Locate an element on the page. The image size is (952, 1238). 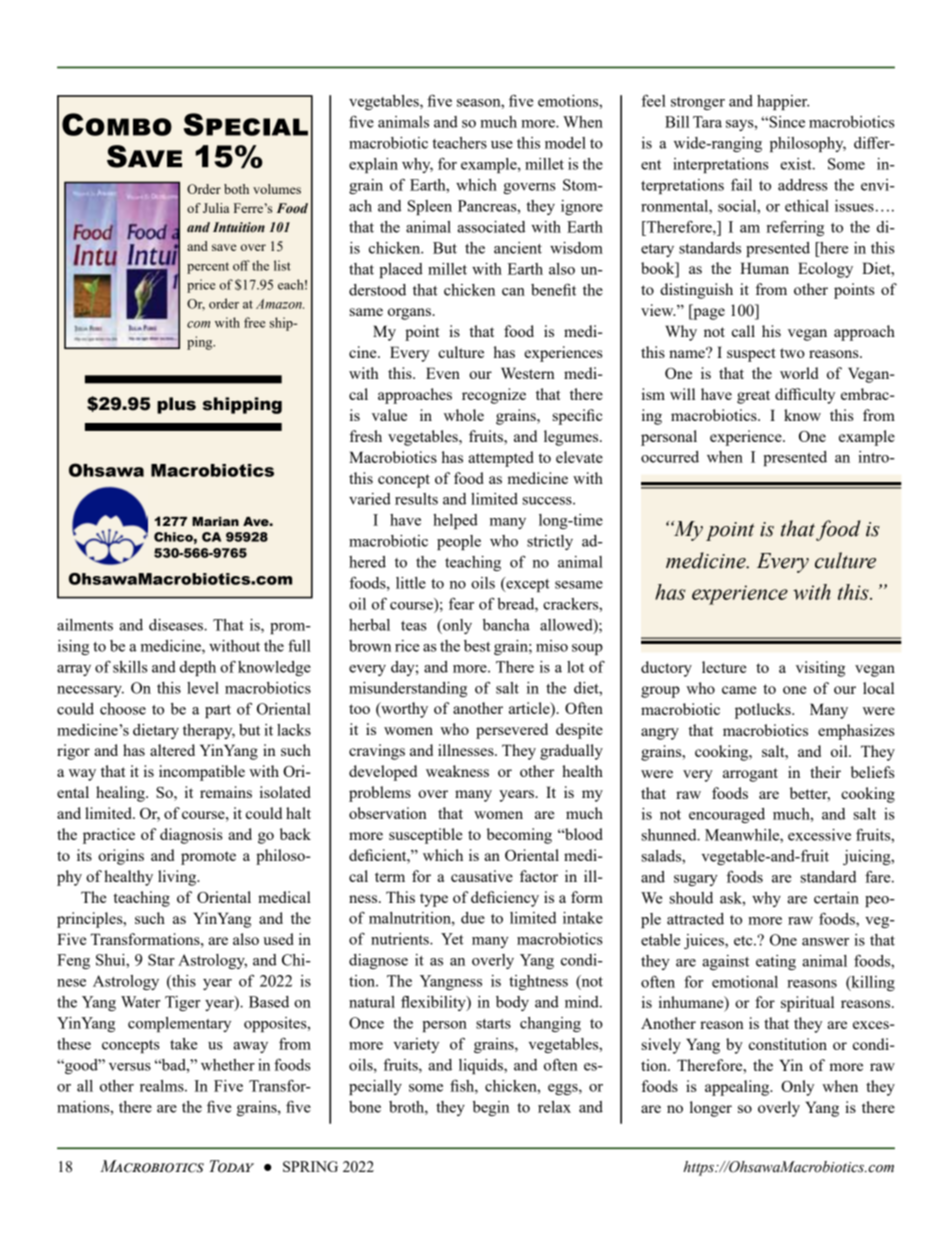
appealing is located at coordinates (738, 1088).
